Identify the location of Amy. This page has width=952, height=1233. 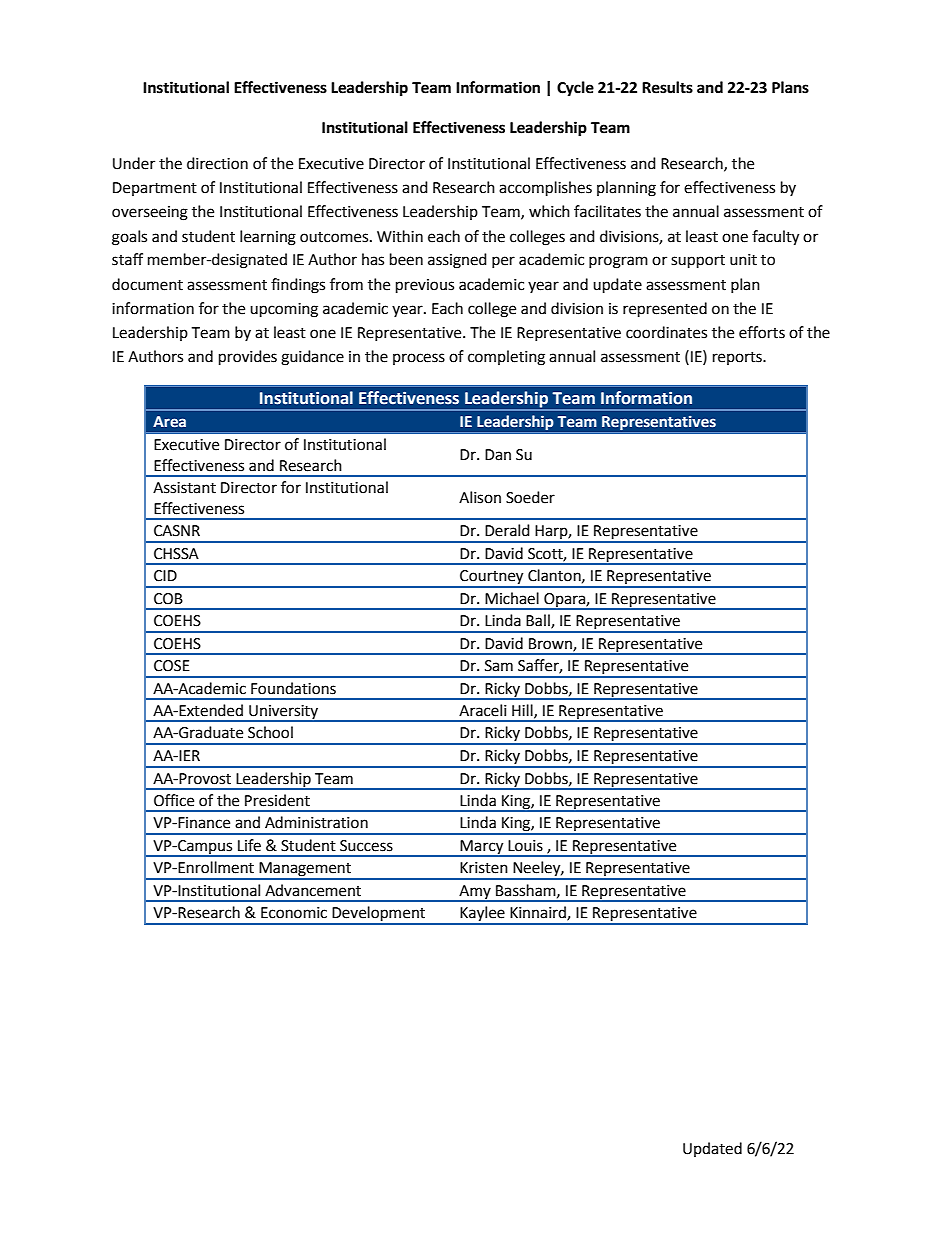
(475, 893).
